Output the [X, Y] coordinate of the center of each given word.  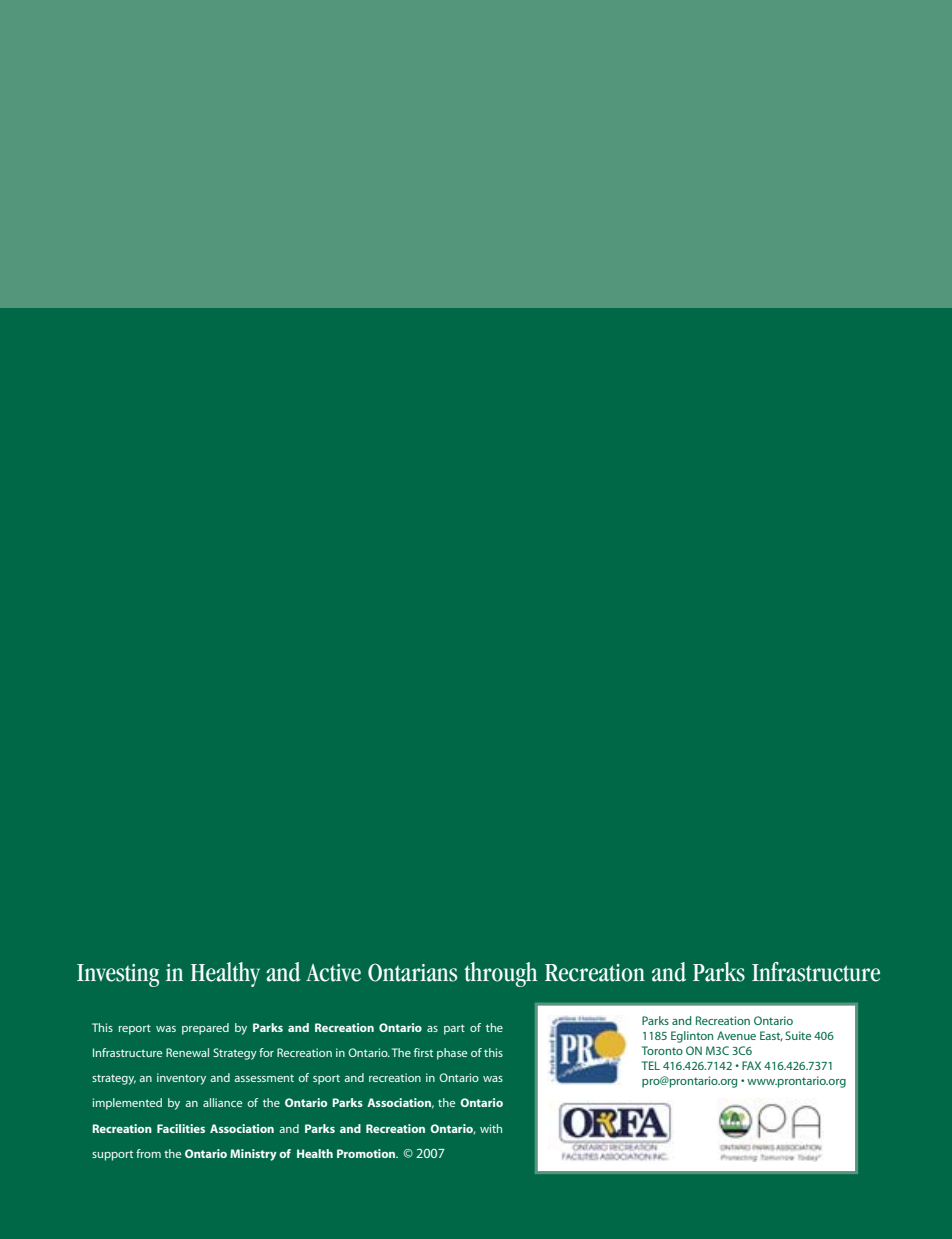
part [454, 1029]
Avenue [736, 1035]
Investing [118, 975]
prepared [205, 1029]
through [500, 974]
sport [326, 1079]
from [148, 1153]
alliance [222, 1102]
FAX [751, 1065]
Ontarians [412, 972]
